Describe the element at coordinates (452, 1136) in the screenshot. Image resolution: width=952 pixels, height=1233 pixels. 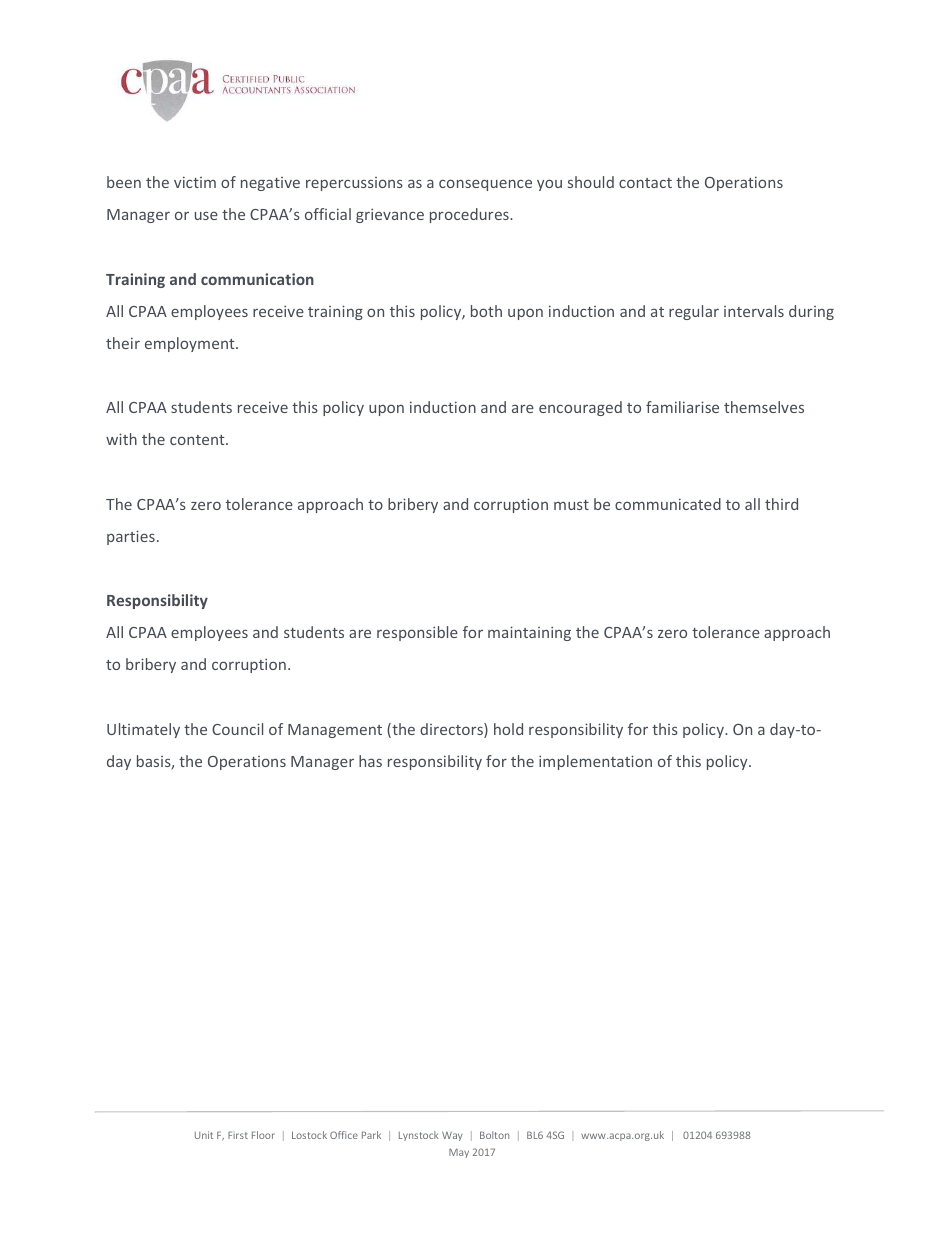
I see `Way` at that location.
